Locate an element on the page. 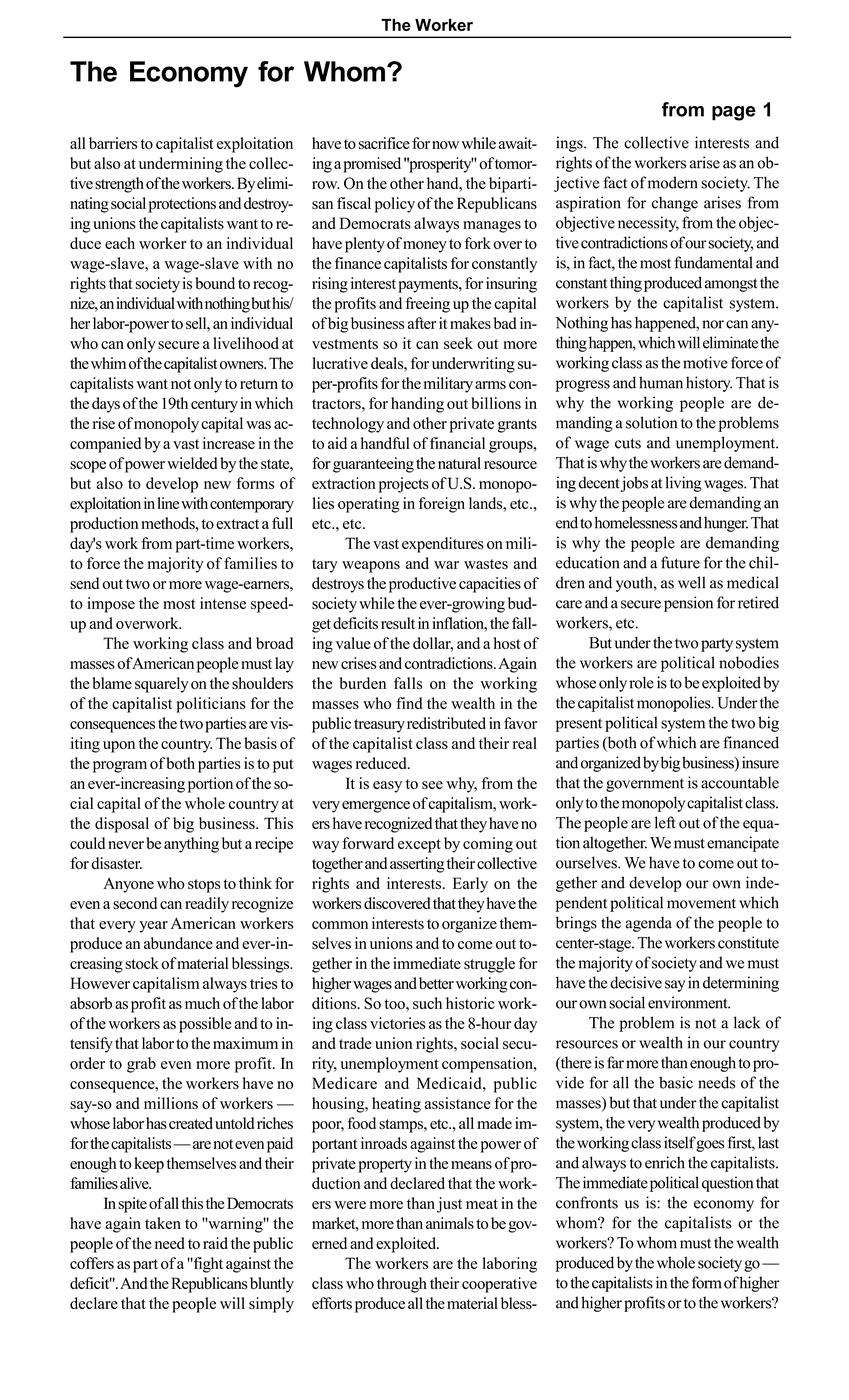  second is located at coordinates (135, 903).
